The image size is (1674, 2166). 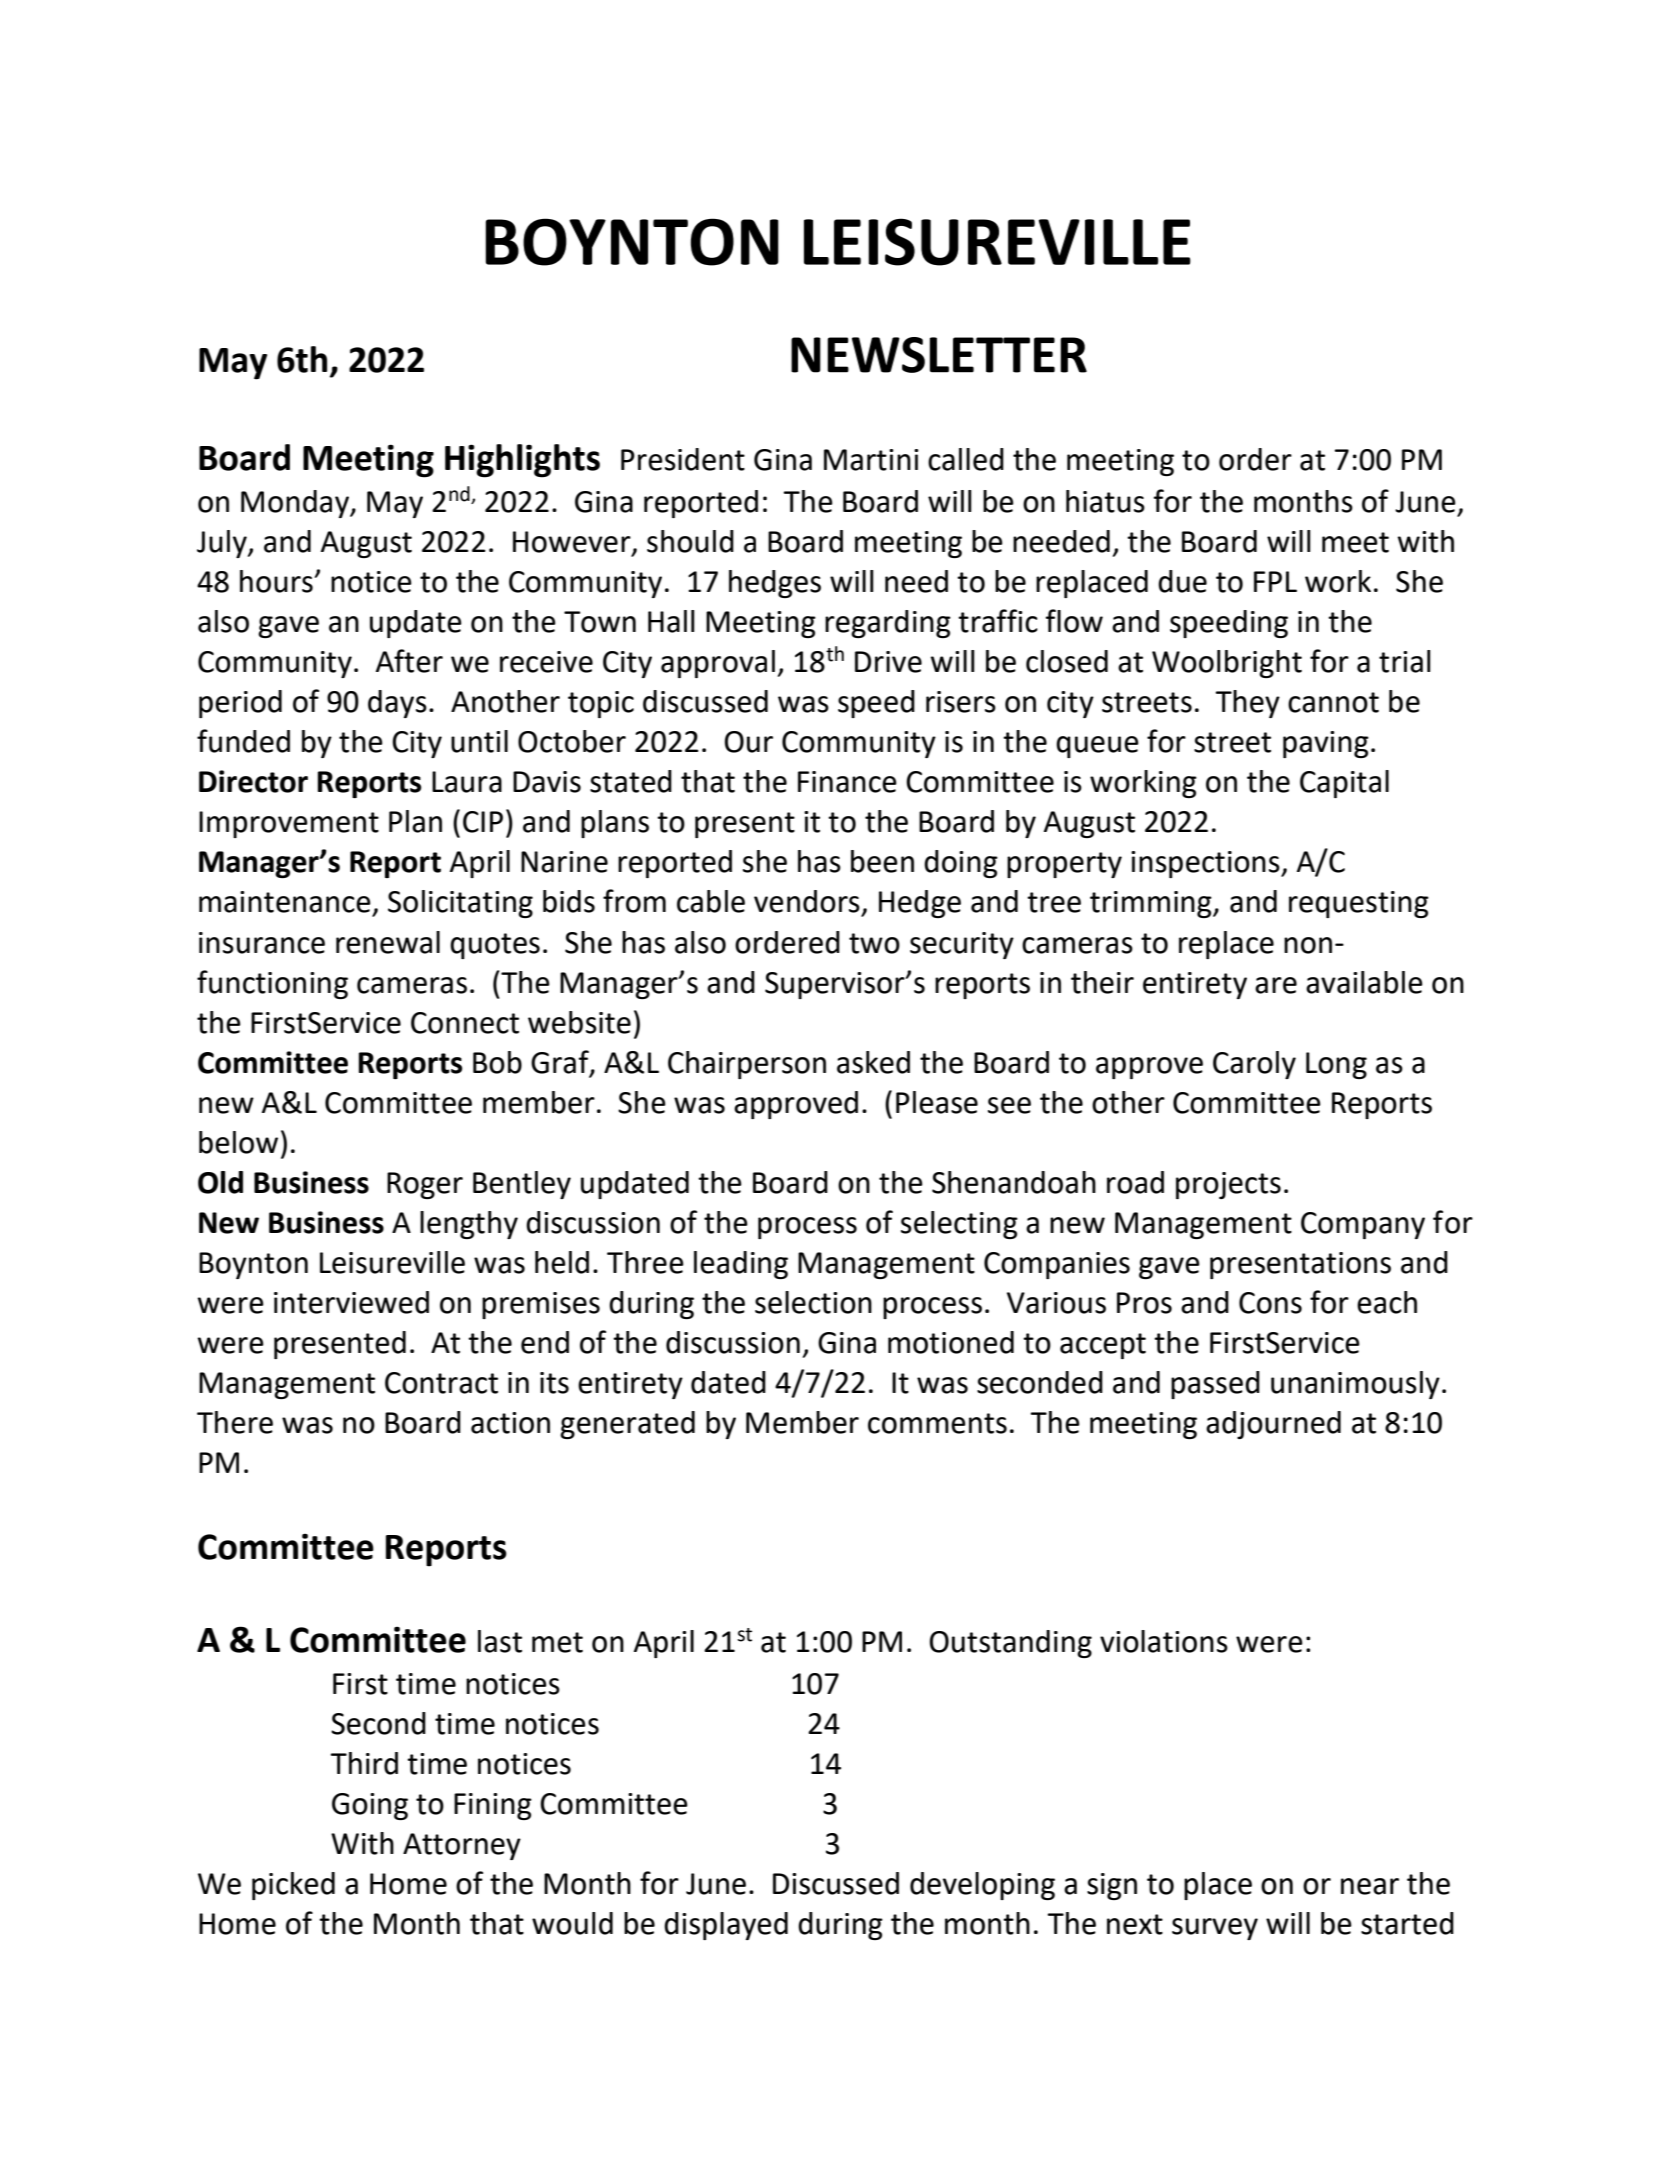 I want to click on asked, so click(x=873, y=1062).
